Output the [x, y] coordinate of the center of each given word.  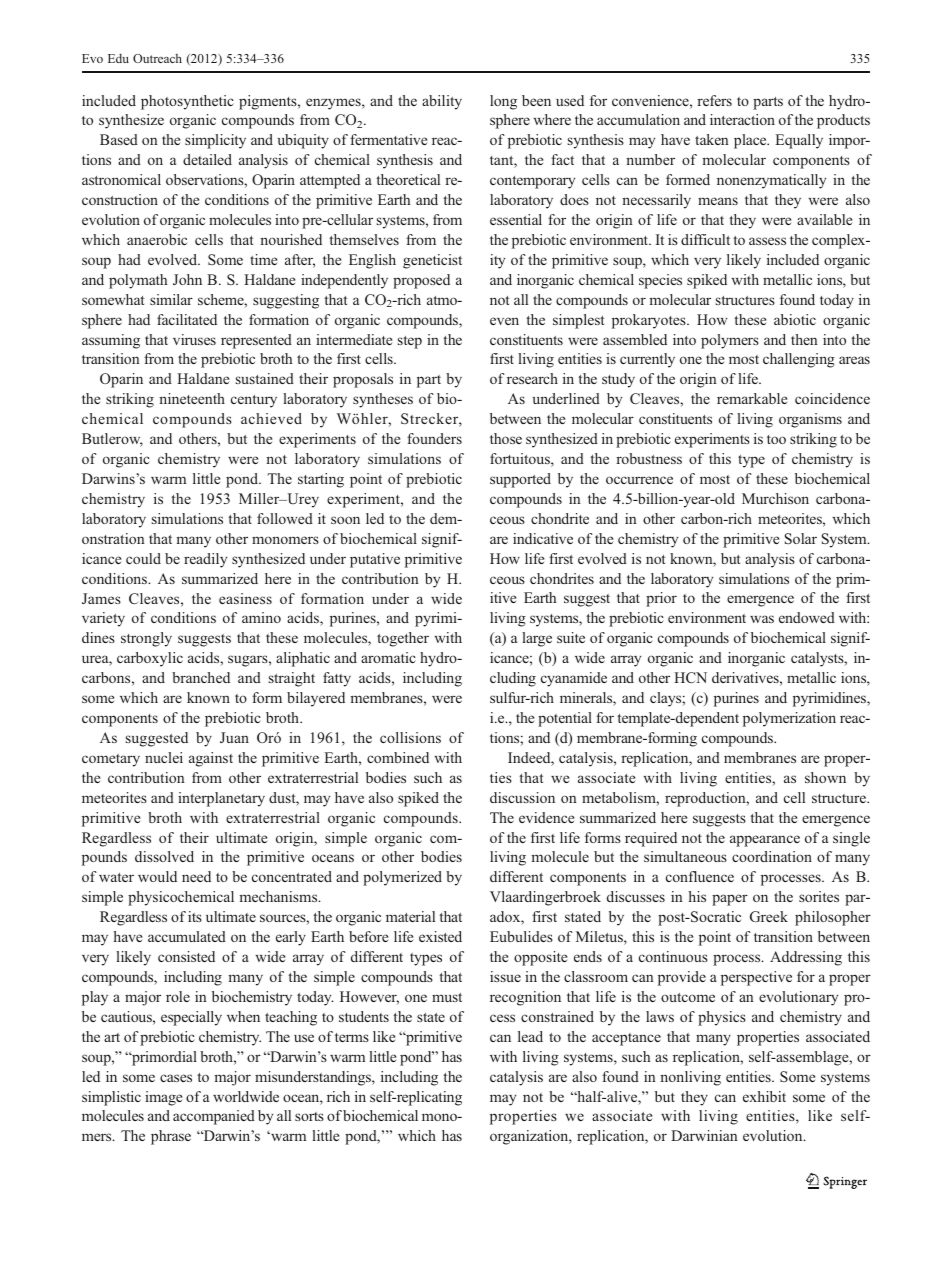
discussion [522, 797]
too [776, 439]
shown [825, 777]
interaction [742, 119]
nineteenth [192, 398]
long [503, 102]
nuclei [164, 757]
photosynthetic [187, 102]
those [506, 438]
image [163, 1098]
